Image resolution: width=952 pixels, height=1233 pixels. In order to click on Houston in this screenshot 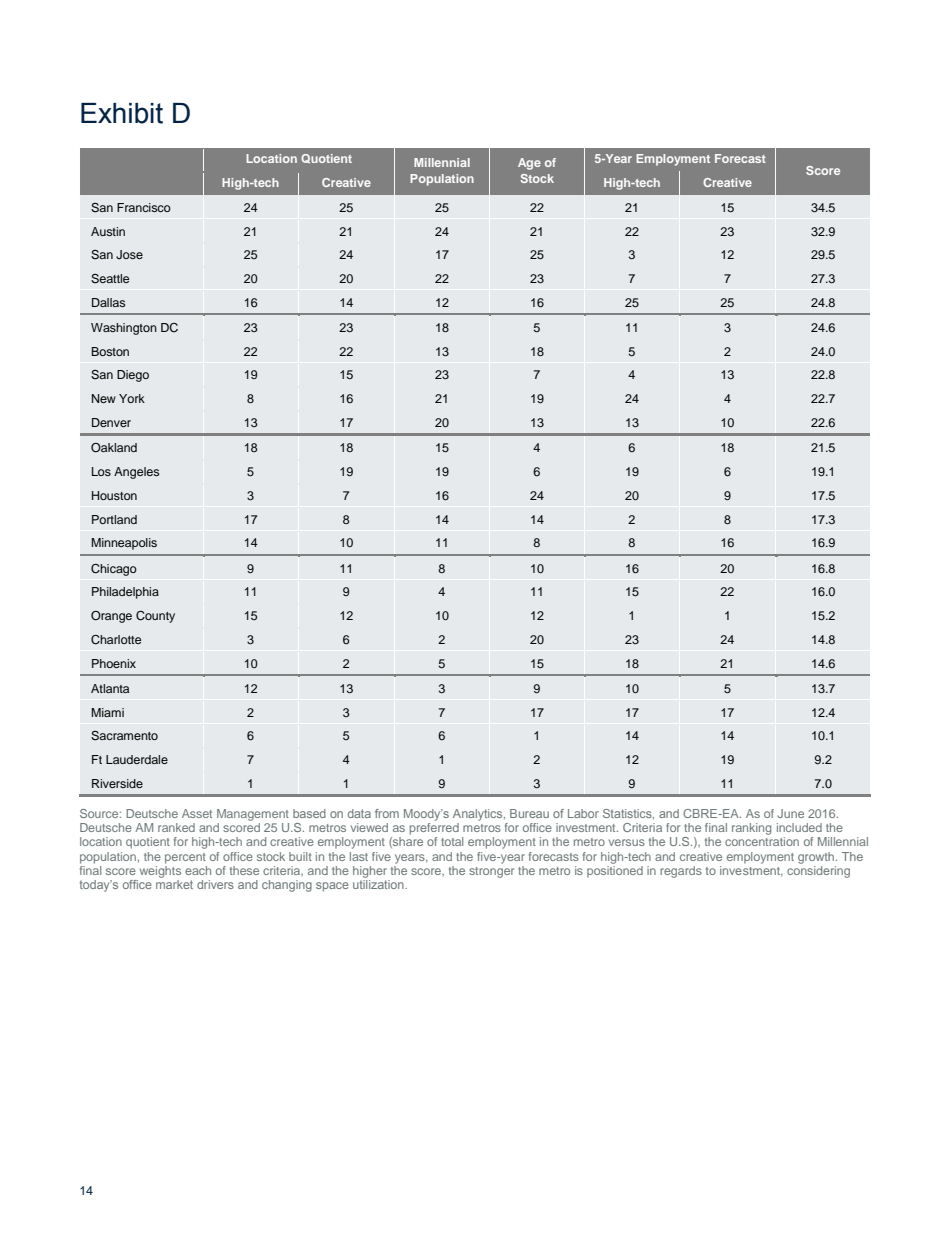, I will do `click(114, 495)`.
